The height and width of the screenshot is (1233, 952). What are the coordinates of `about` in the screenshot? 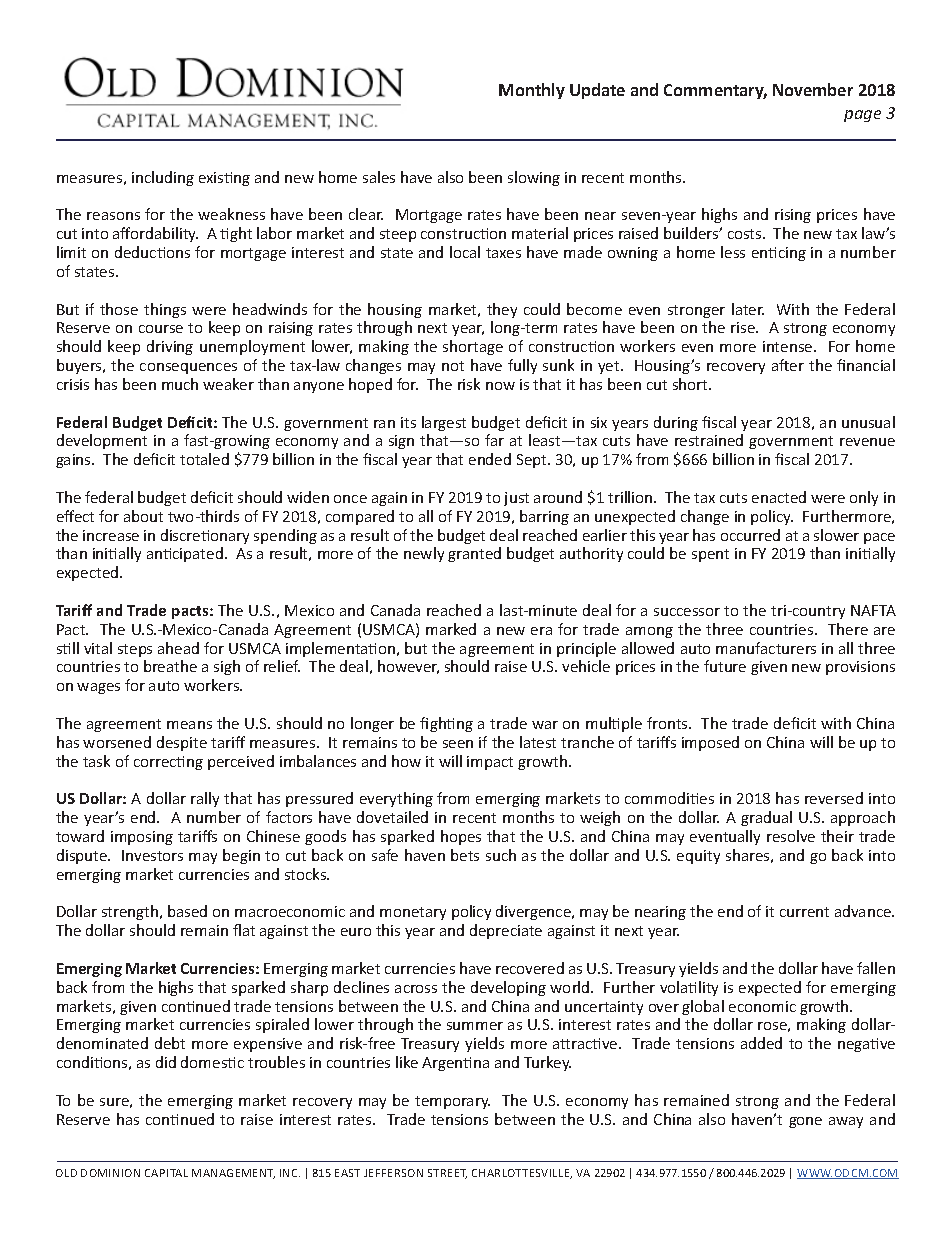 It's located at (143, 516).
